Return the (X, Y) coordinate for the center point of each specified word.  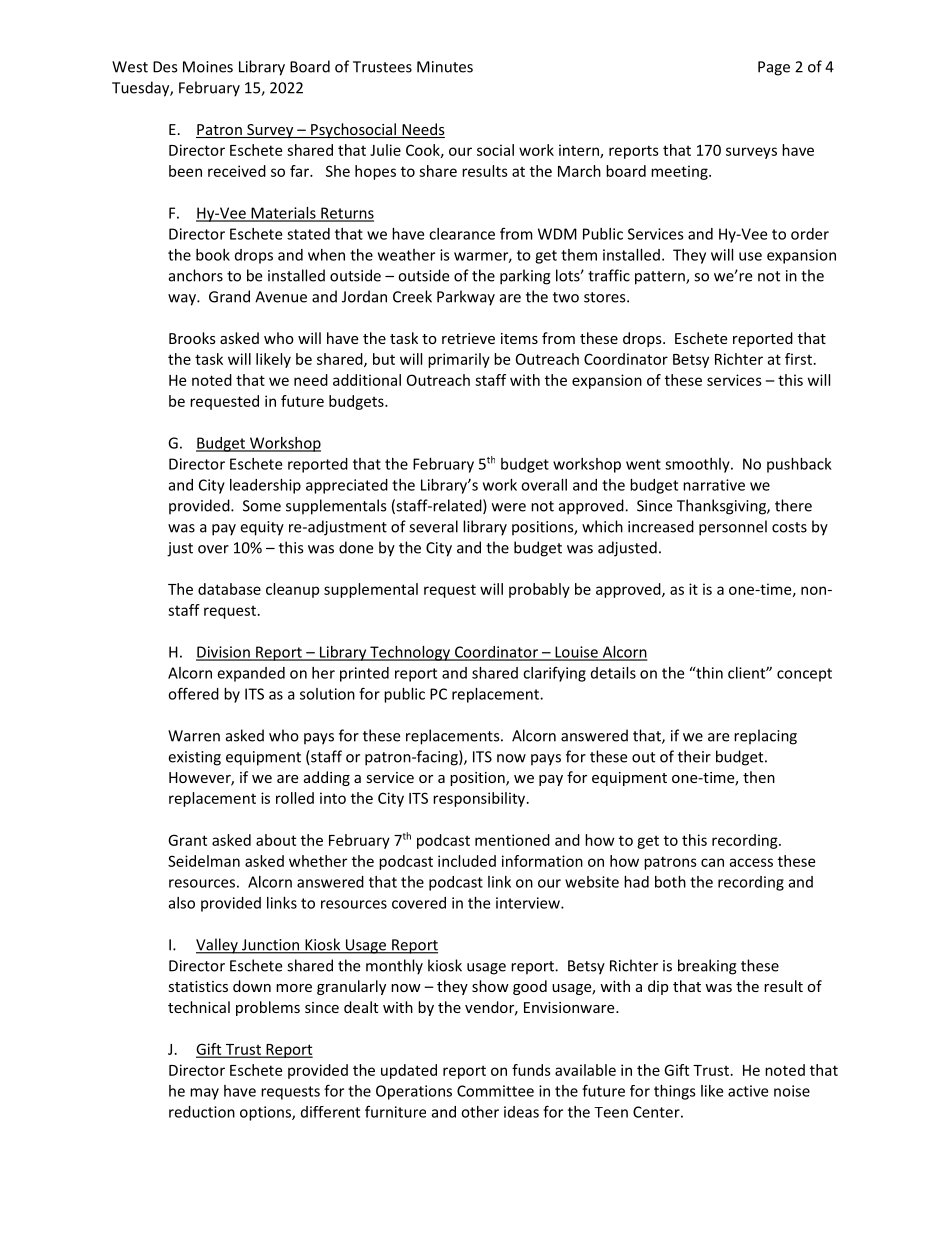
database (229, 589)
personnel (733, 528)
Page (774, 68)
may (204, 1094)
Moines (208, 67)
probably (539, 590)
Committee (495, 1091)
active (748, 1091)
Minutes (445, 67)
